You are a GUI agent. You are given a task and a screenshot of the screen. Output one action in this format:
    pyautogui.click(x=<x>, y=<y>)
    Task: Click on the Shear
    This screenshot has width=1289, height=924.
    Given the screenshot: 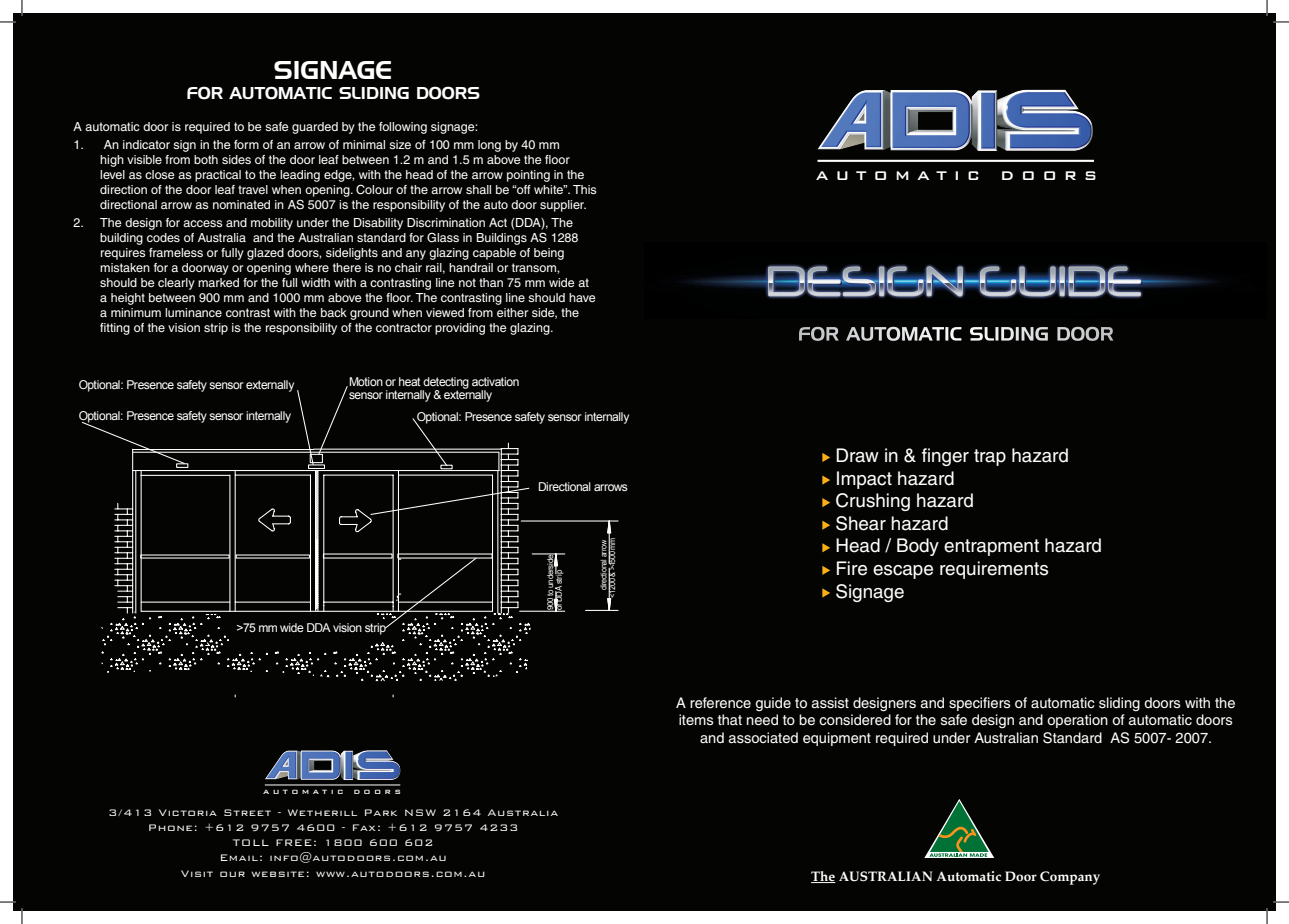 What is the action you would take?
    pyautogui.click(x=861, y=523)
